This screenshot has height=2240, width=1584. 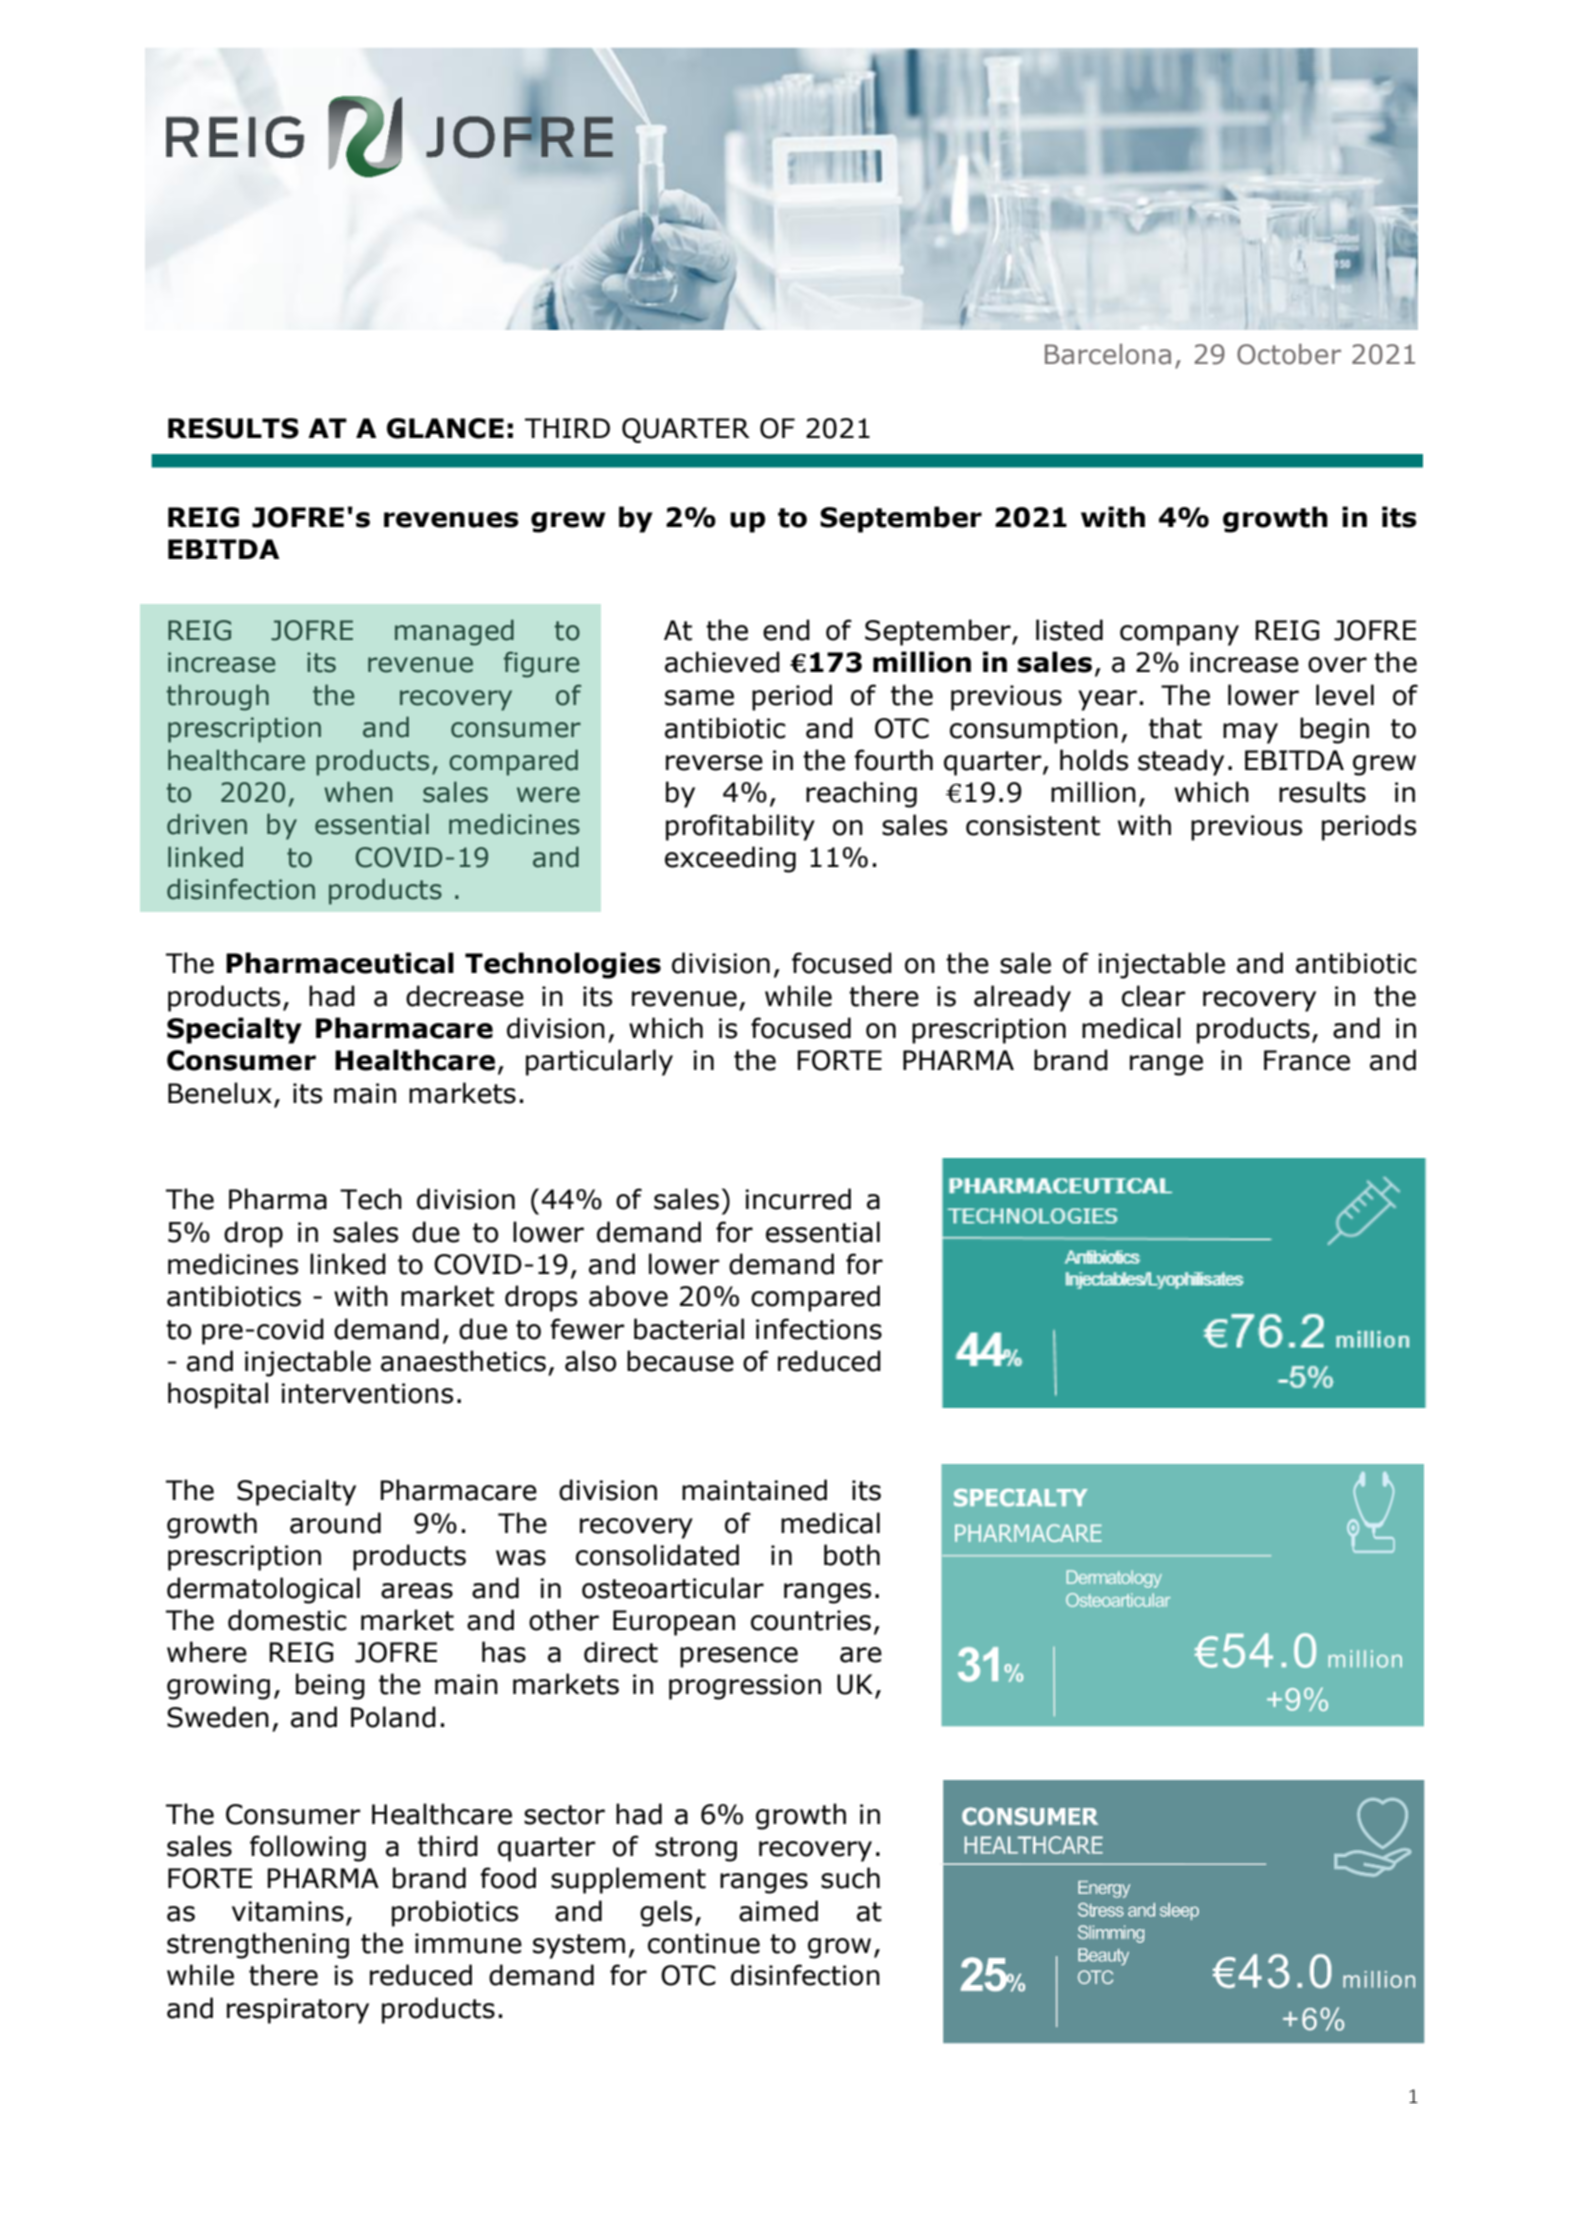 What do you see at coordinates (298, 2011) in the screenshot?
I see `respiratory` at bounding box center [298, 2011].
